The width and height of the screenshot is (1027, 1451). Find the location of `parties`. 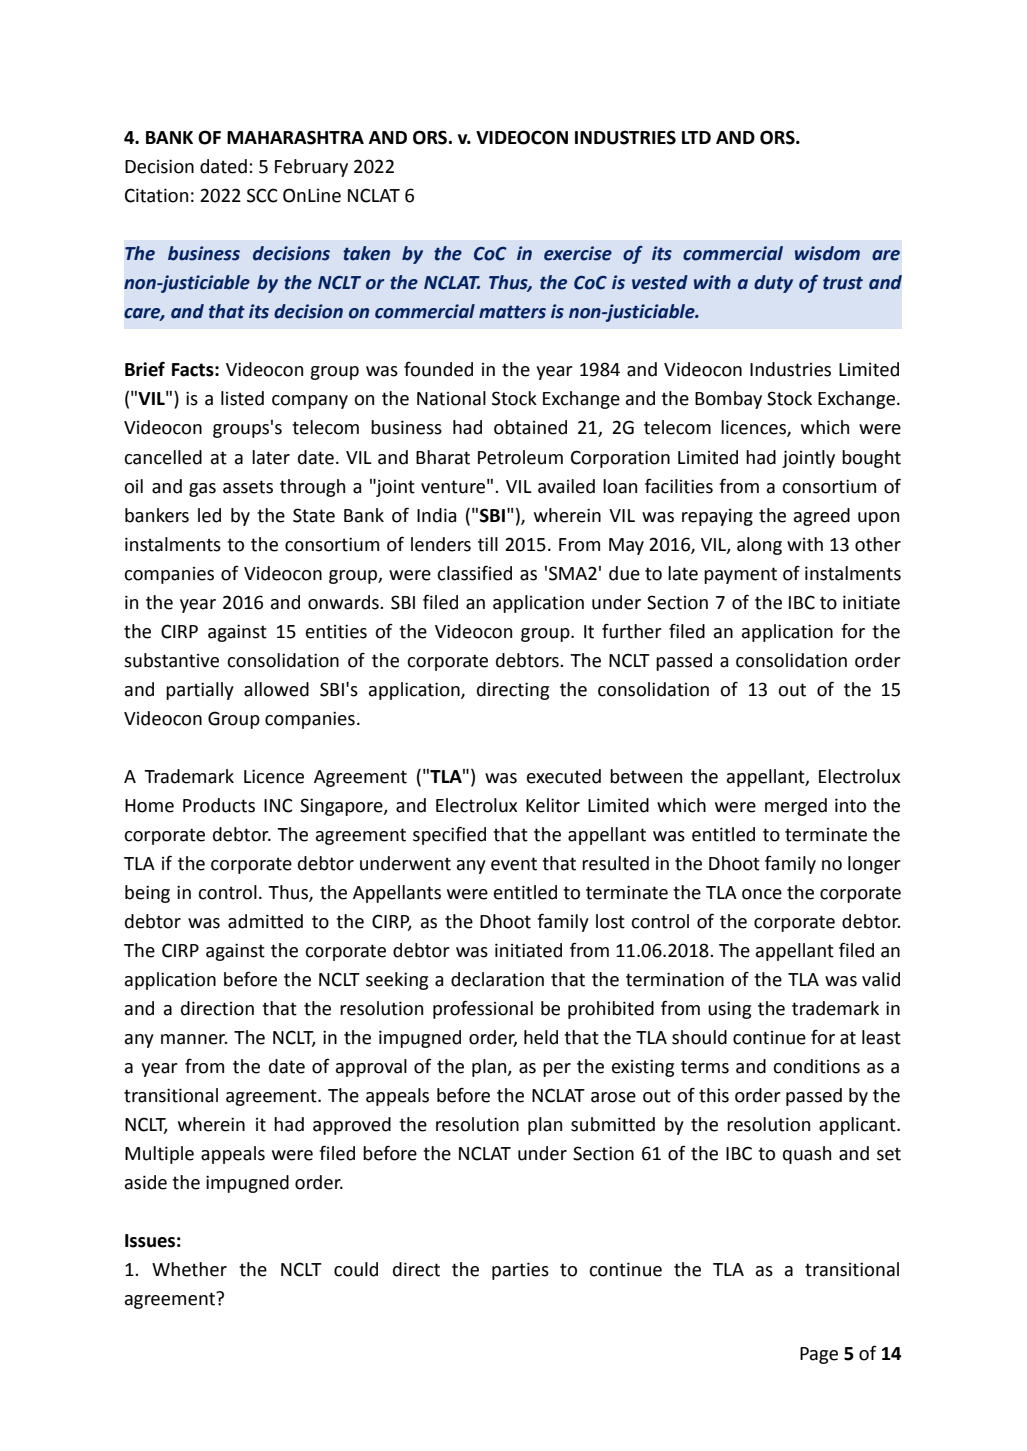

parties is located at coordinates (520, 1271).
